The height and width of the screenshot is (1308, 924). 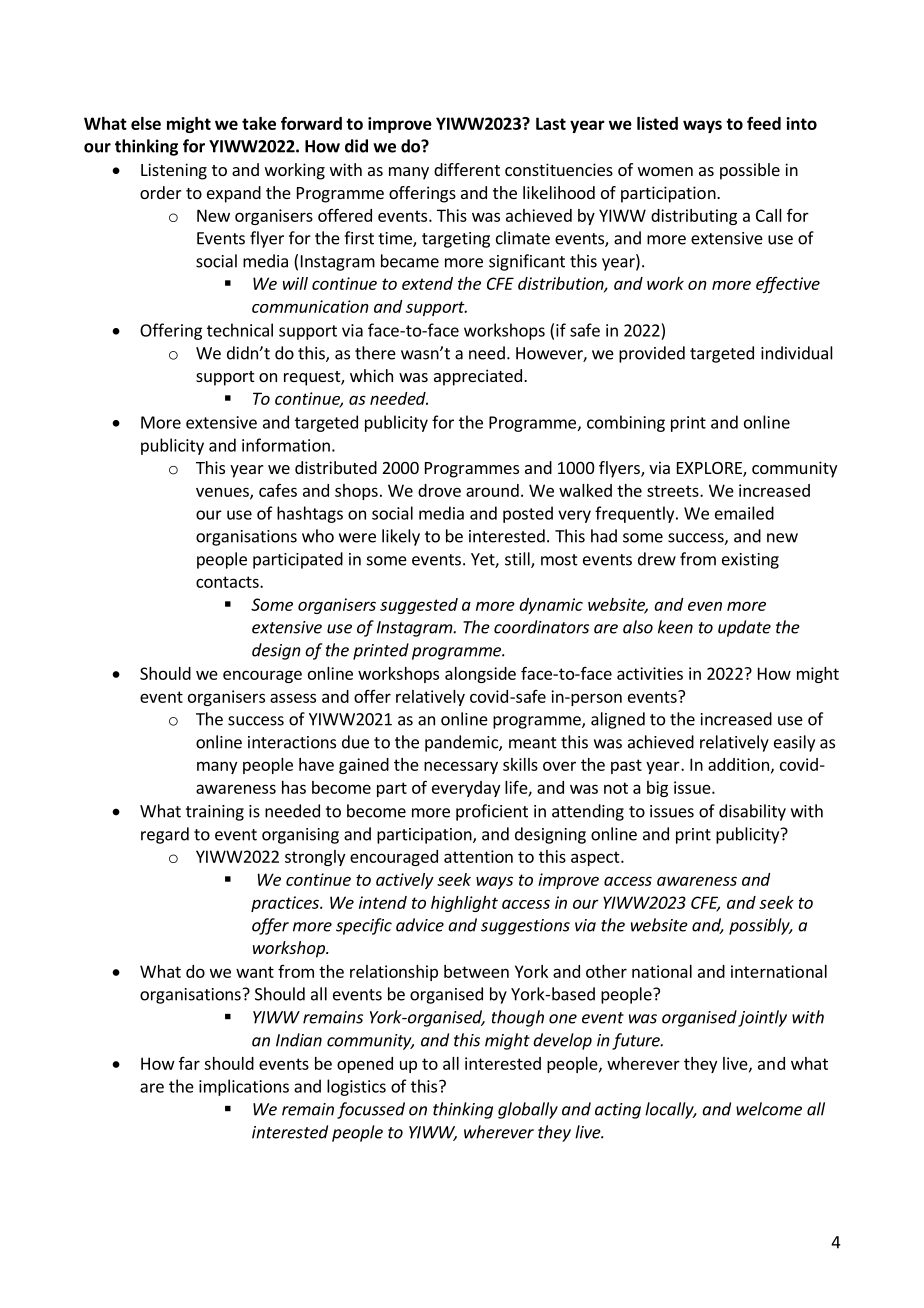 What do you see at coordinates (259, 123) in the screenshot?
I see `take` at bounding box center [259, 123].
